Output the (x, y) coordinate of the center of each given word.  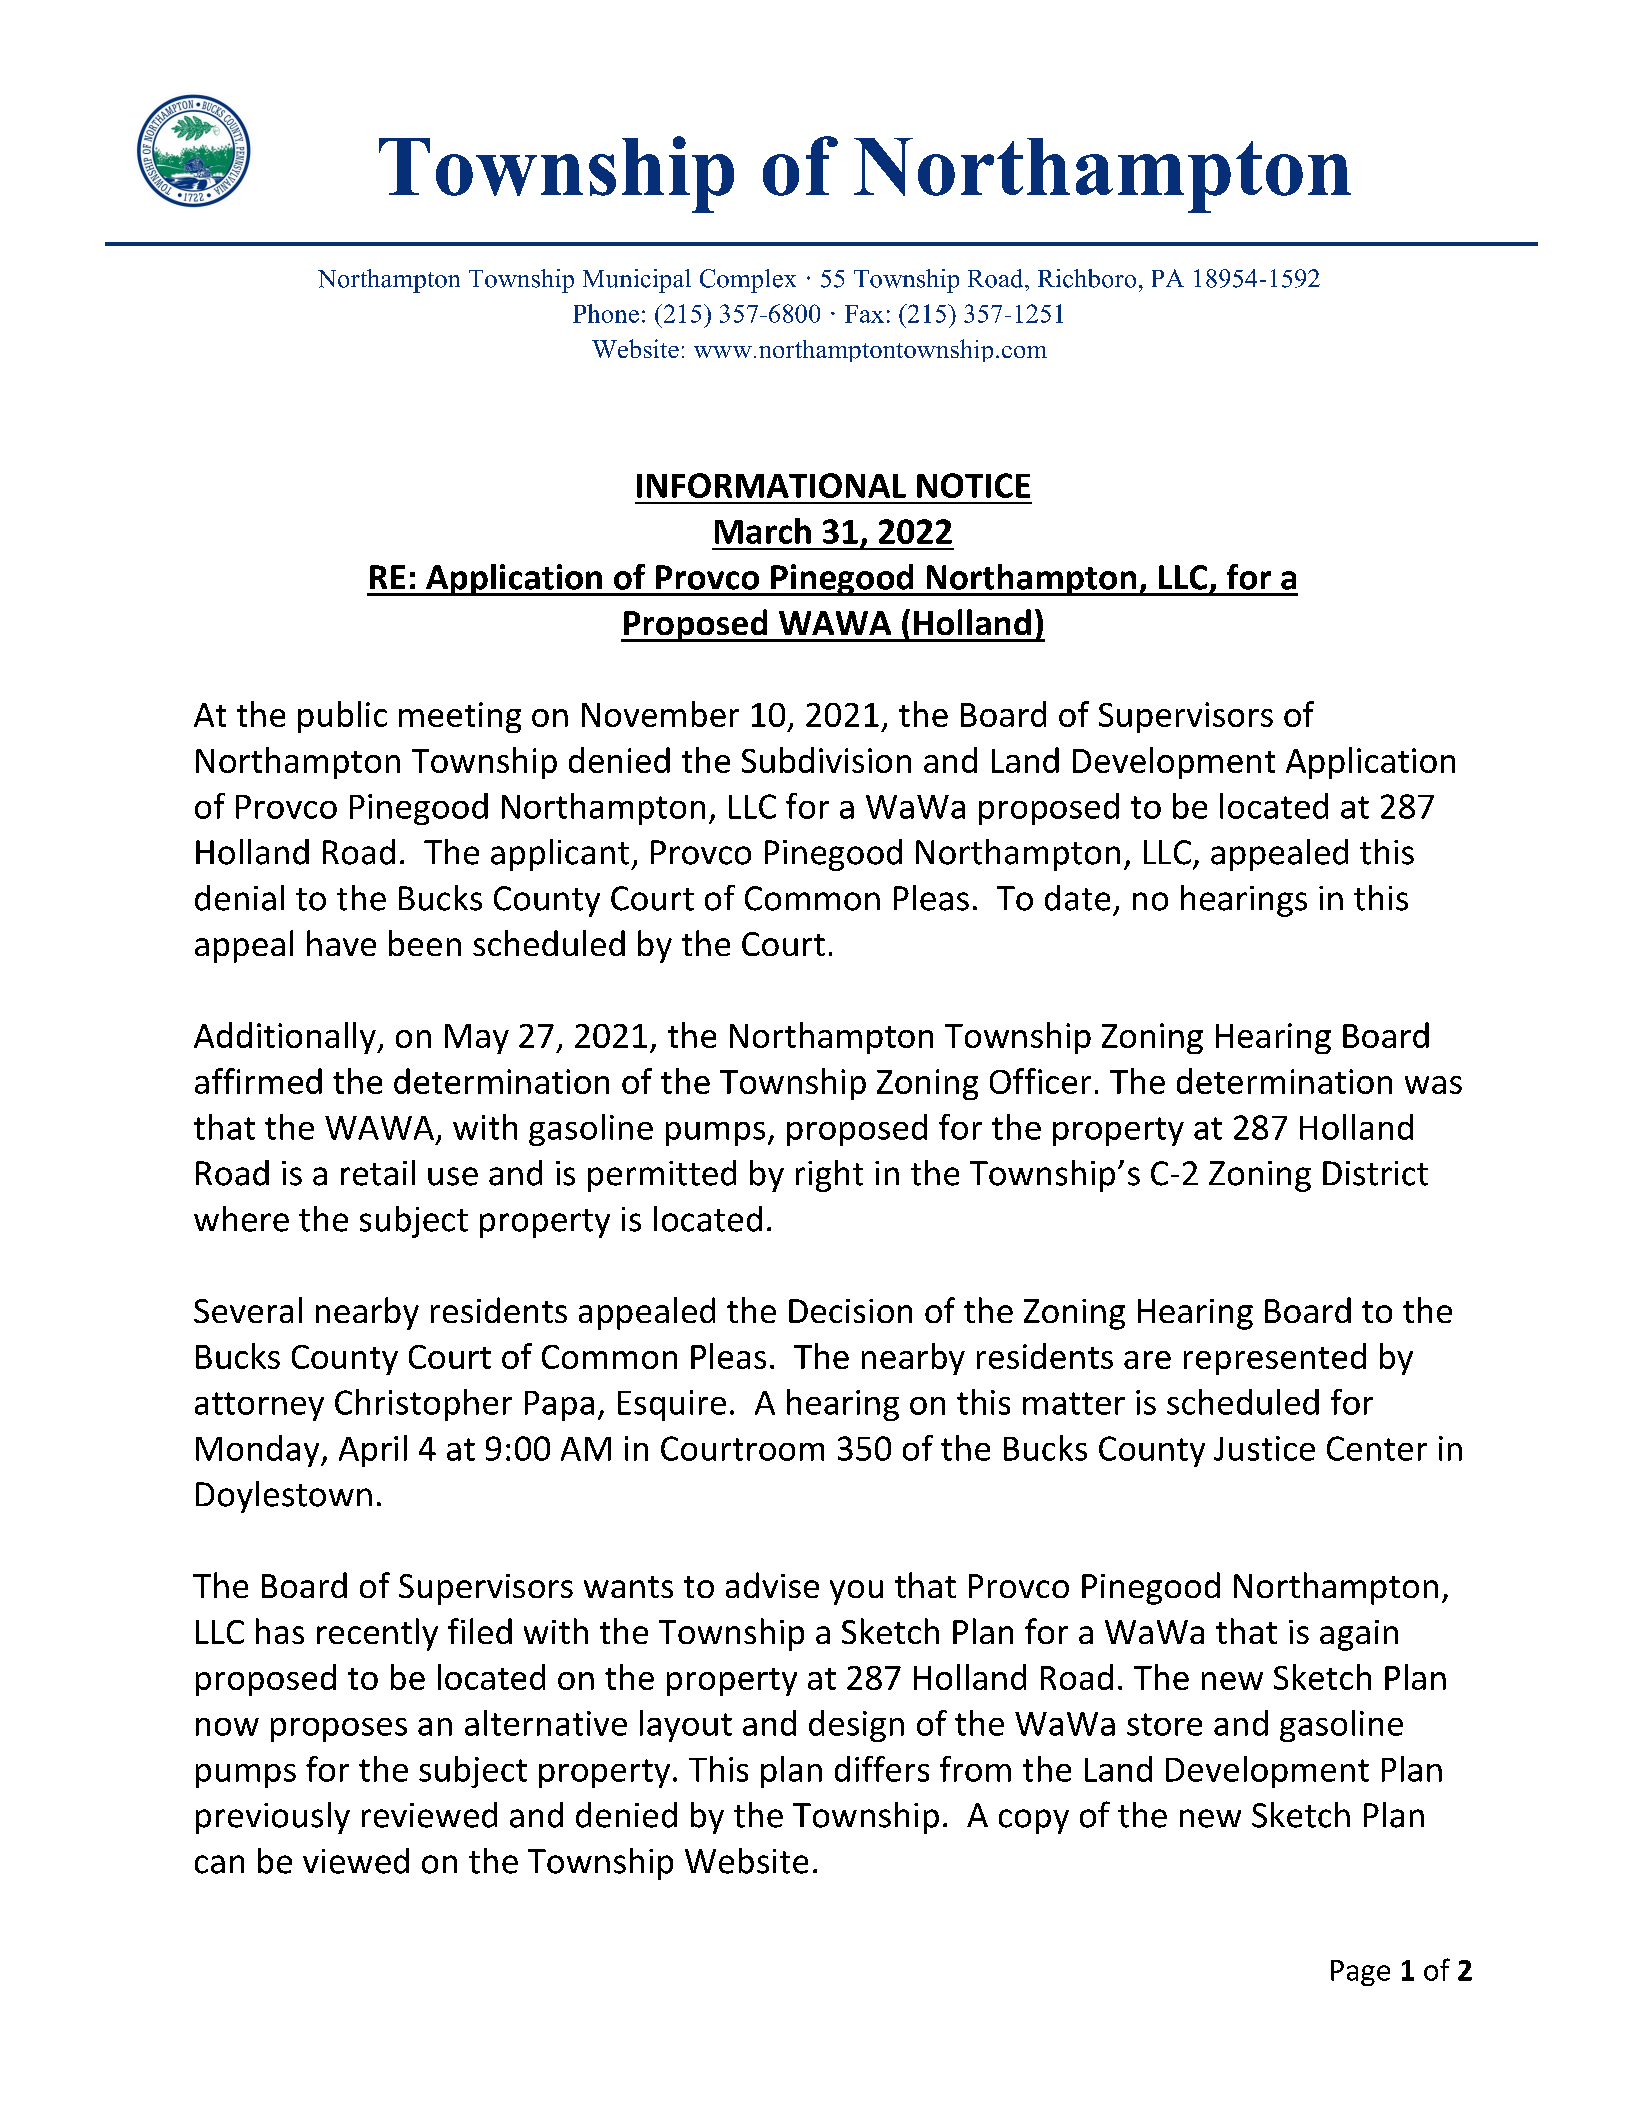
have (341, 943)
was (1433, 1085)
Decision (850, 1311)
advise (772, 1585)
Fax (864, 314)
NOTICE (973, 485)
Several (248, 1310)
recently (377, 1634)
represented (1275, 1359)
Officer (1040, 1081)
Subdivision (826, 760)
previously (273, 1818)
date (1077, 898)
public (342, 717)
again (1359, 1635)
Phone (606, 313)
